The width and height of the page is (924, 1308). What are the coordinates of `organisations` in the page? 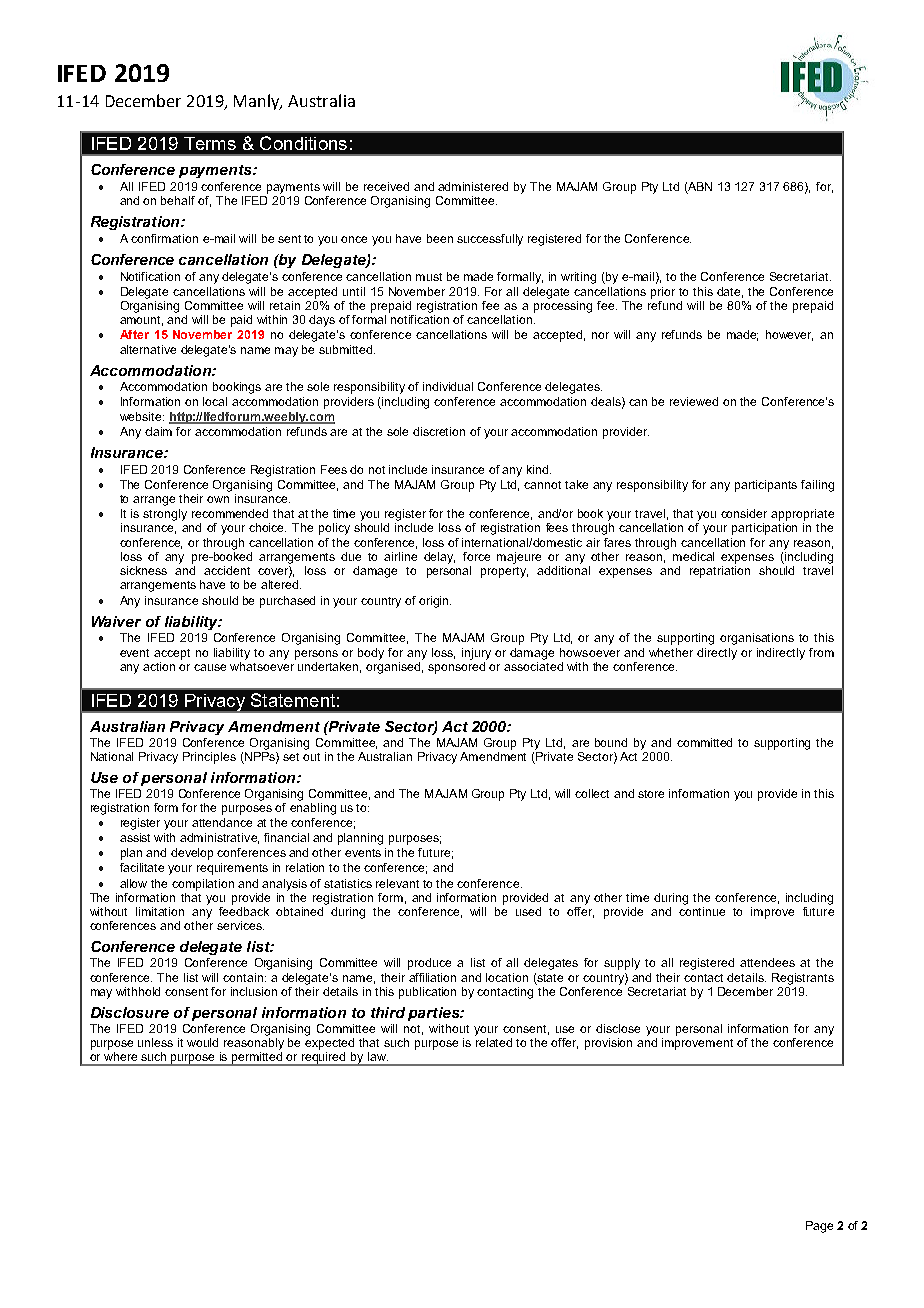 It's located at (757, 639).
